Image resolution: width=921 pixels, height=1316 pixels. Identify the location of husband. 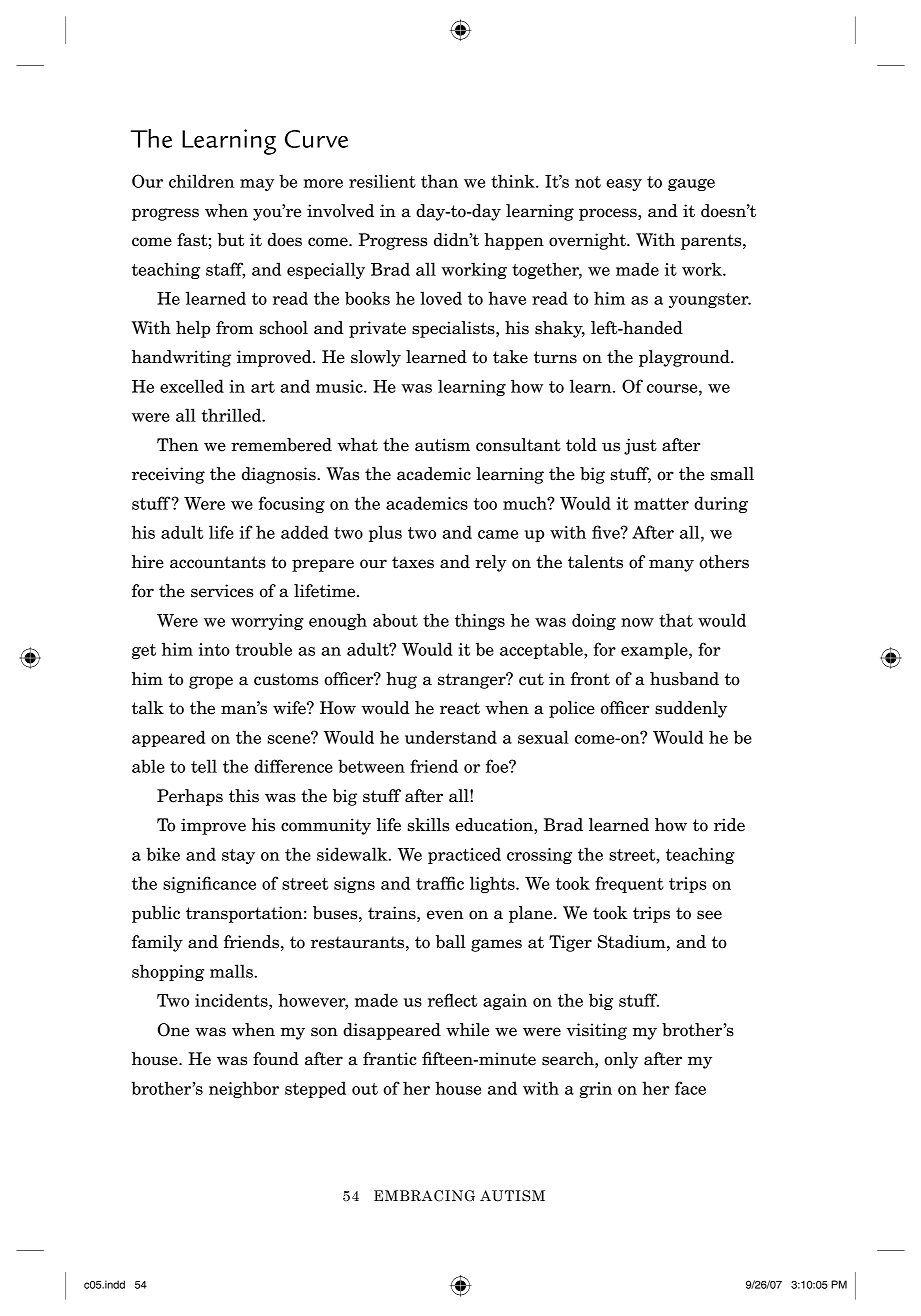
(684, 679).
